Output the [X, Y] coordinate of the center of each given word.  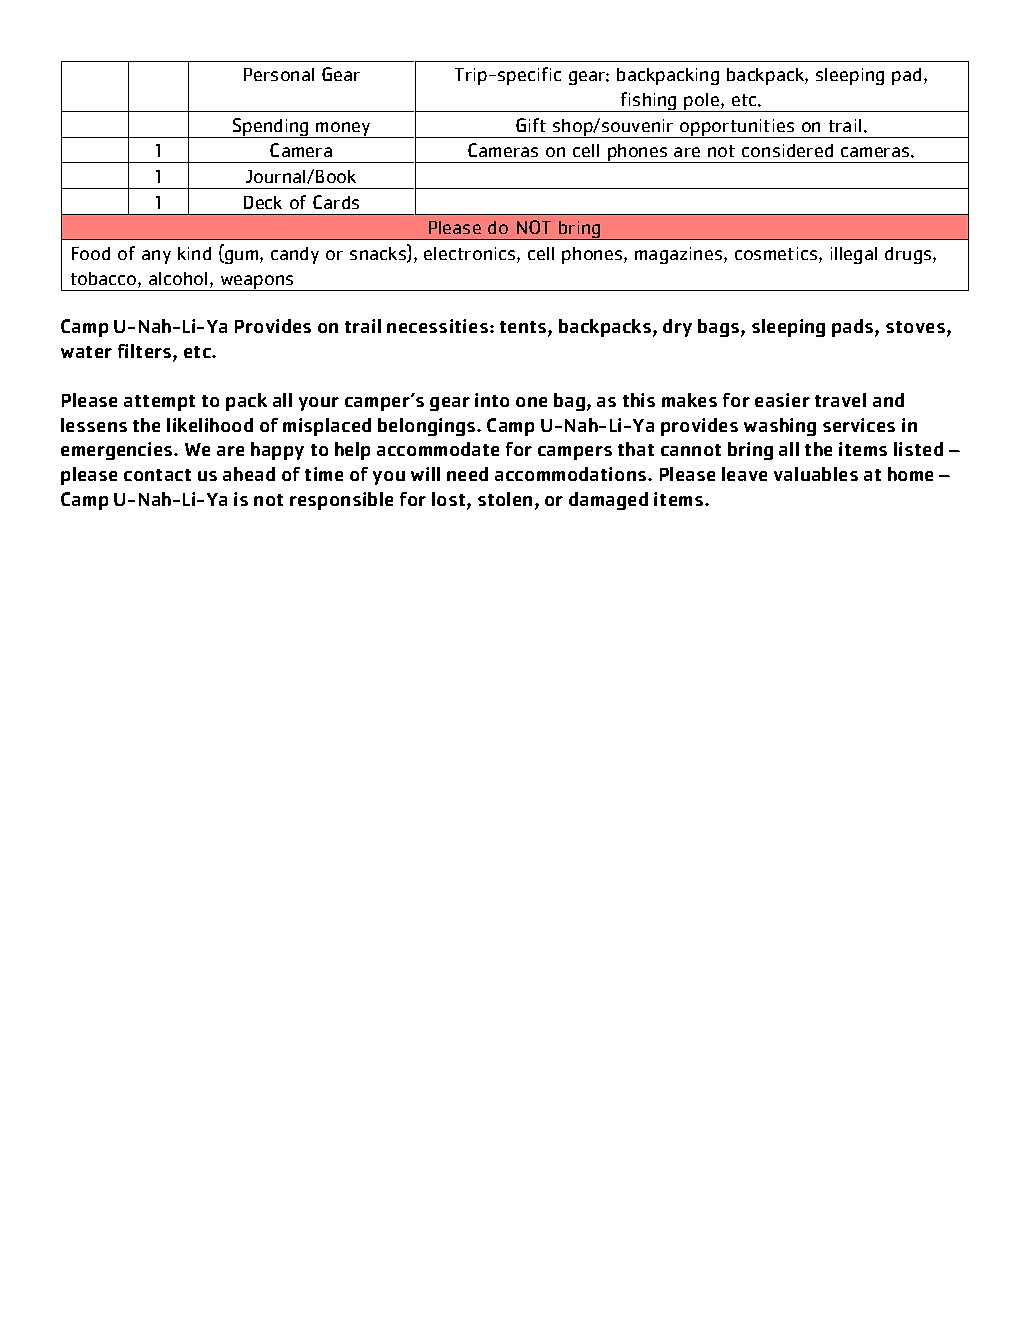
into [492, 400]
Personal [279, 74]
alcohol [178, 278]
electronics [471, 255]
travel [840, 400]
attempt [159, 403]
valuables [816, 474]
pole [702, 102]
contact [157, 475]
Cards [336, 202]
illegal [854, 255]
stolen [505, 499]
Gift [531, 125]
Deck [263, 202]
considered [787, 150]
